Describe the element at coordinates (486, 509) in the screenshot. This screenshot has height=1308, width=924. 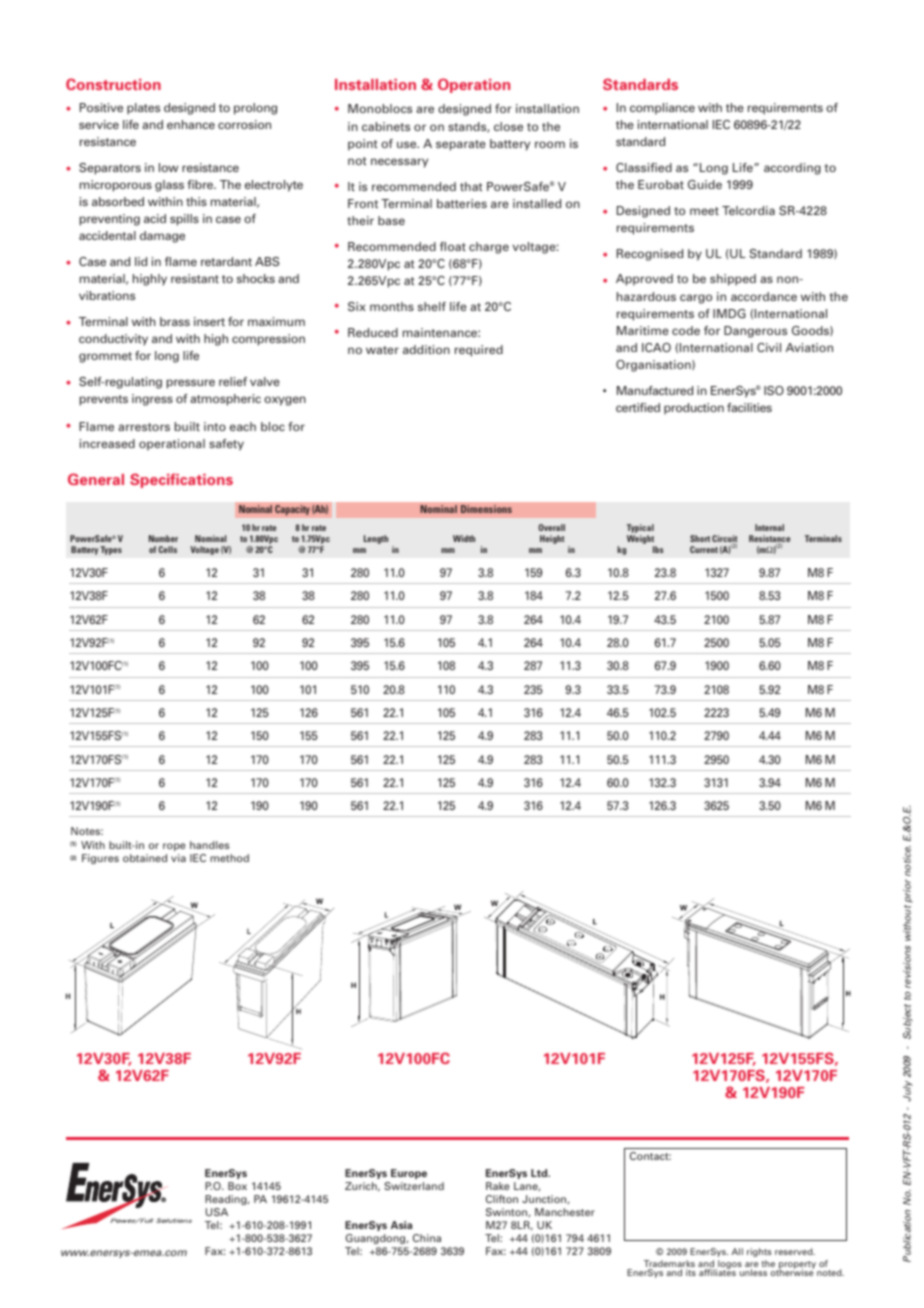
I see `Dimensions` at that location.
